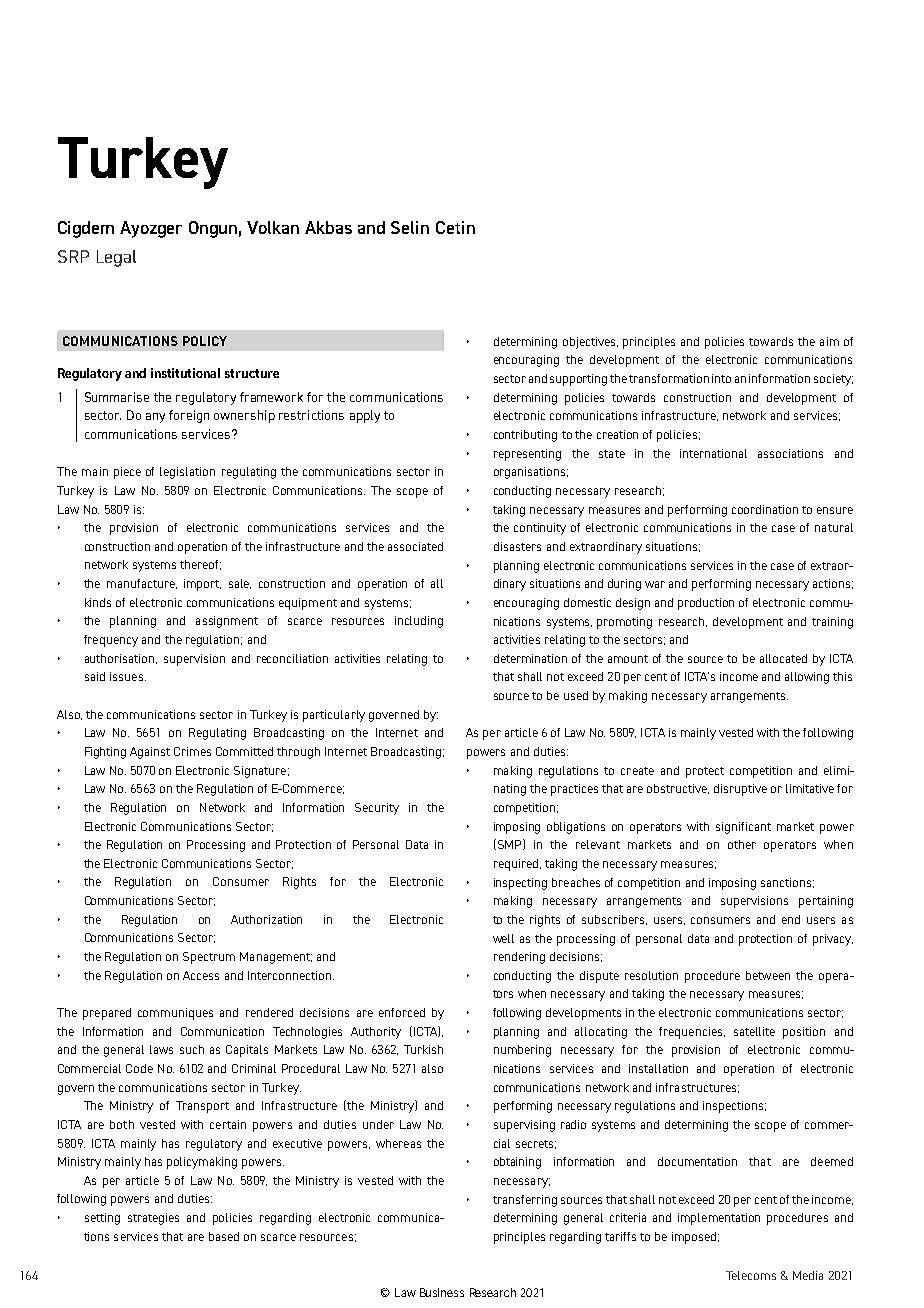 This screenshot has height=1308, width=924. What do you see at coordinates (442, 1292) in the screenshot?
I see `Business` at bounding box center [442, 1292].
